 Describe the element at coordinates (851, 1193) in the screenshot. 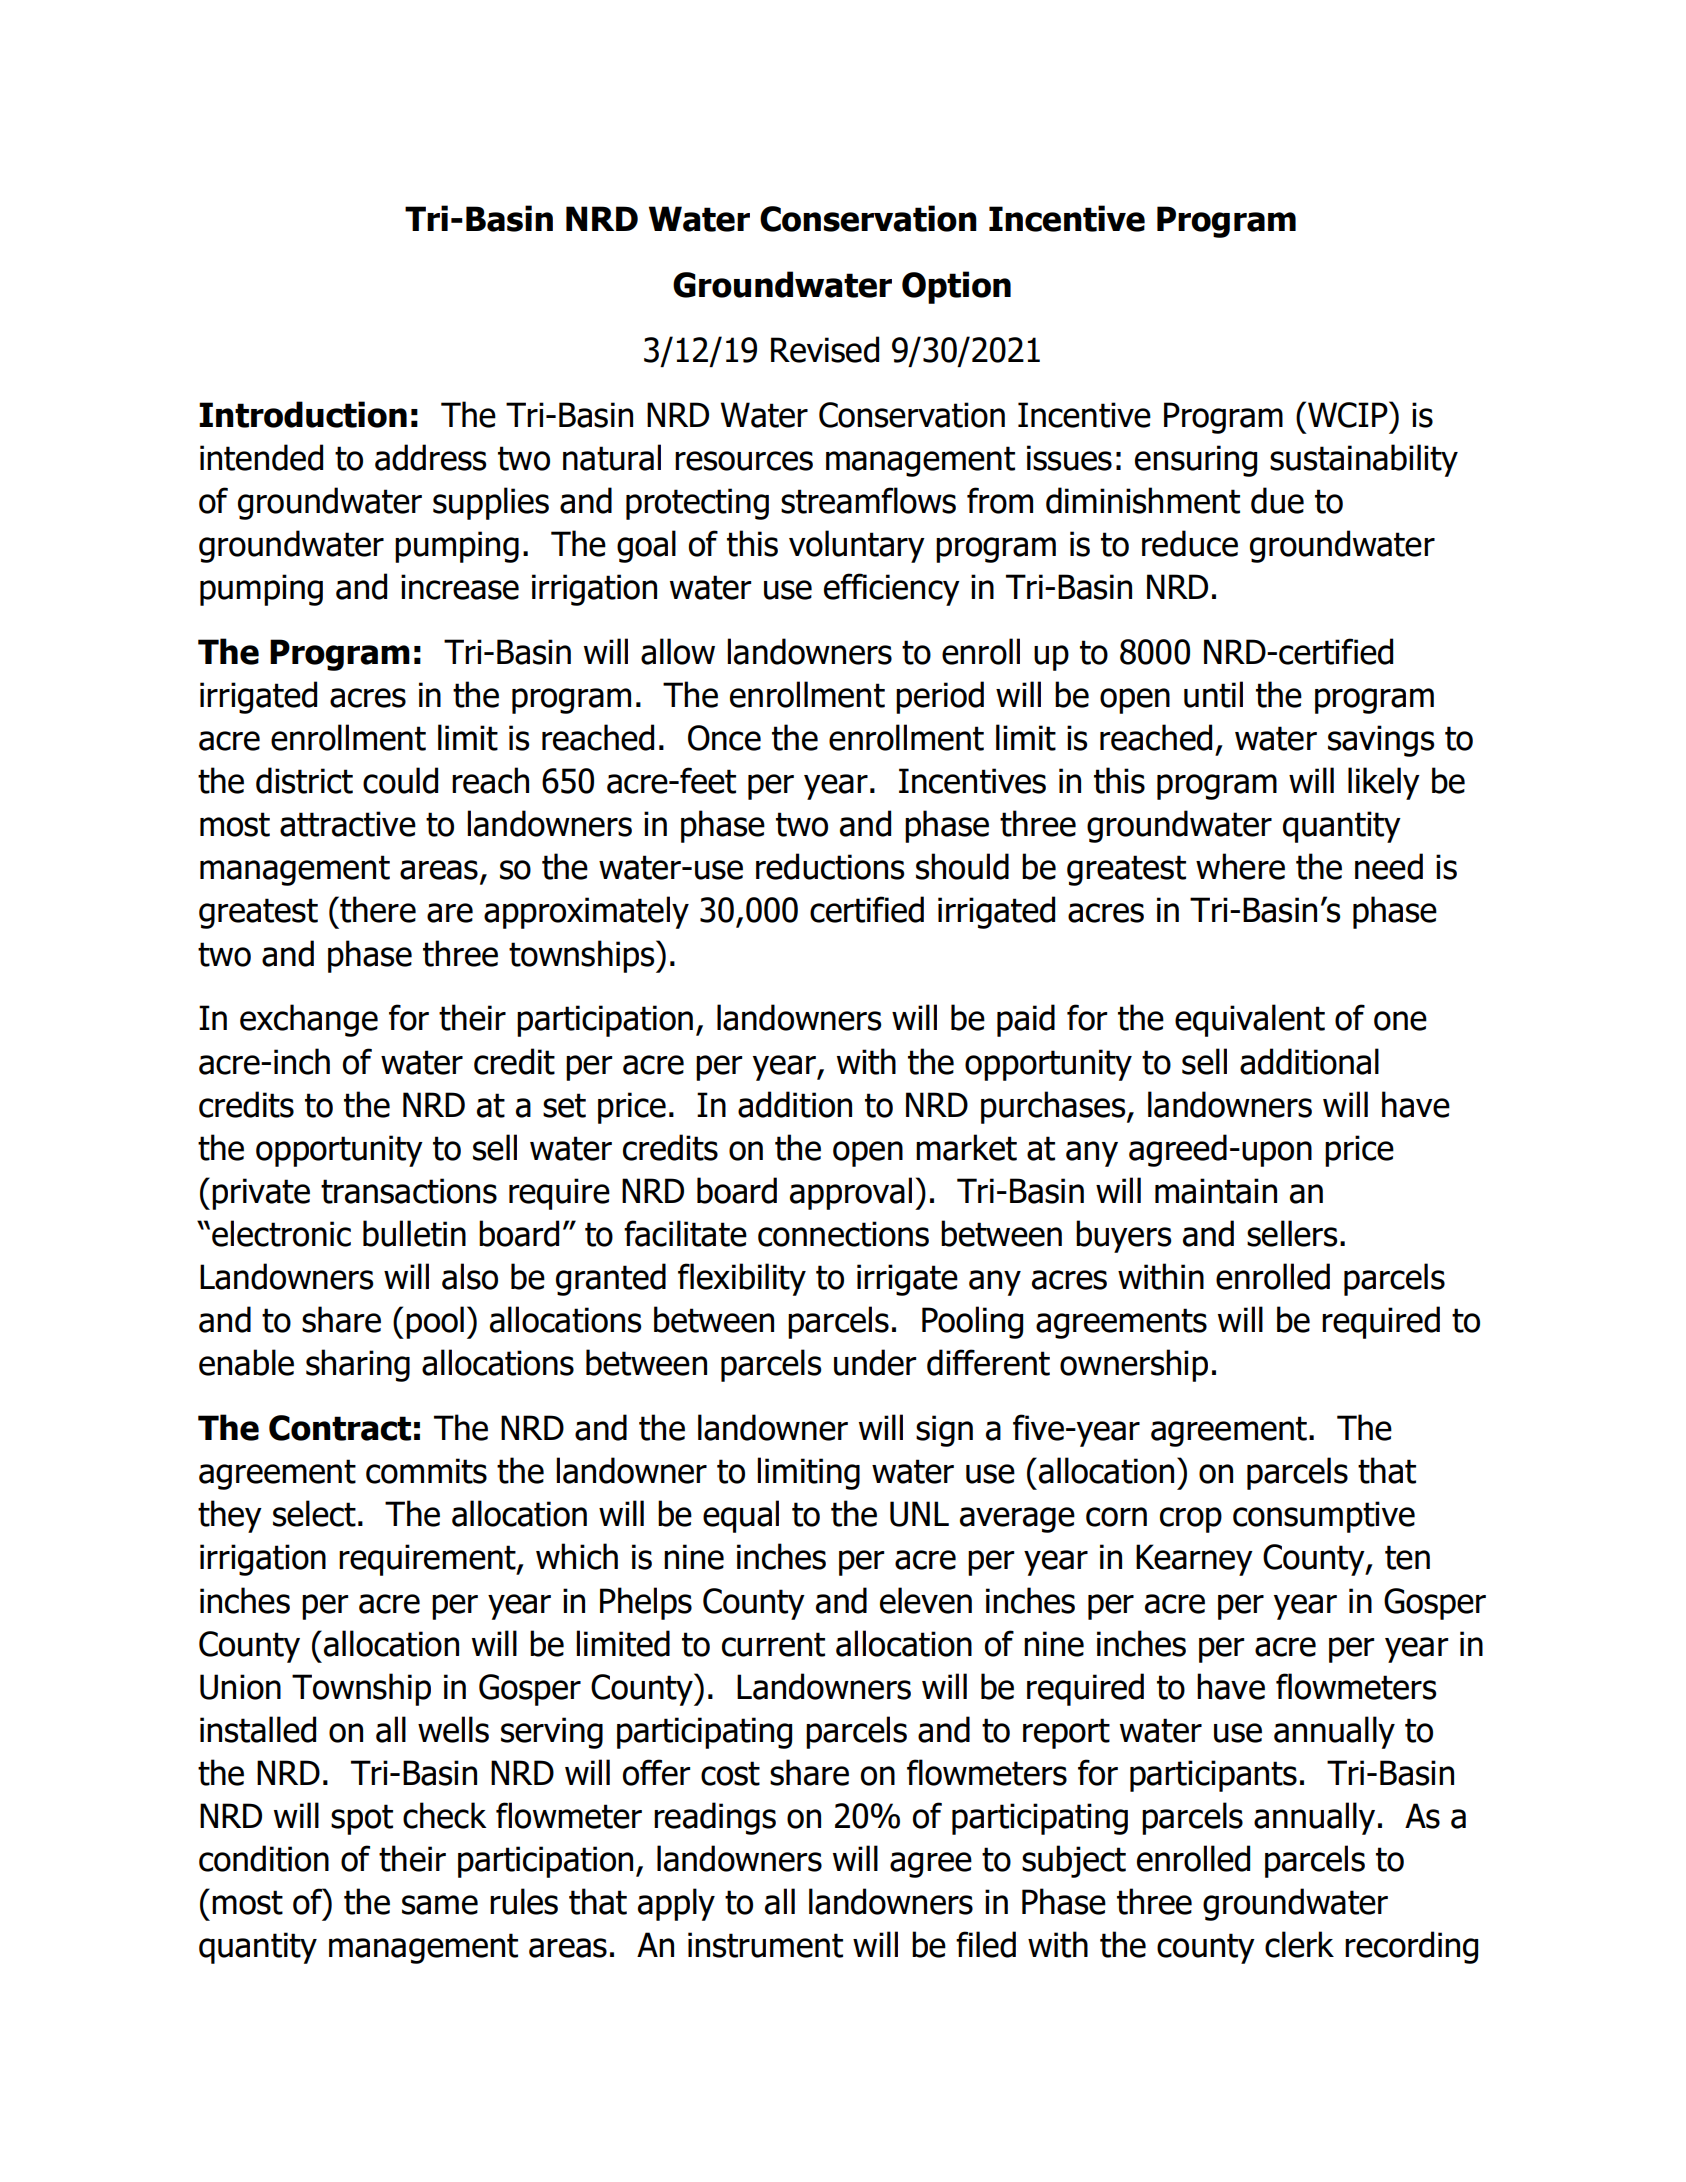

I see `approval` at that location.
